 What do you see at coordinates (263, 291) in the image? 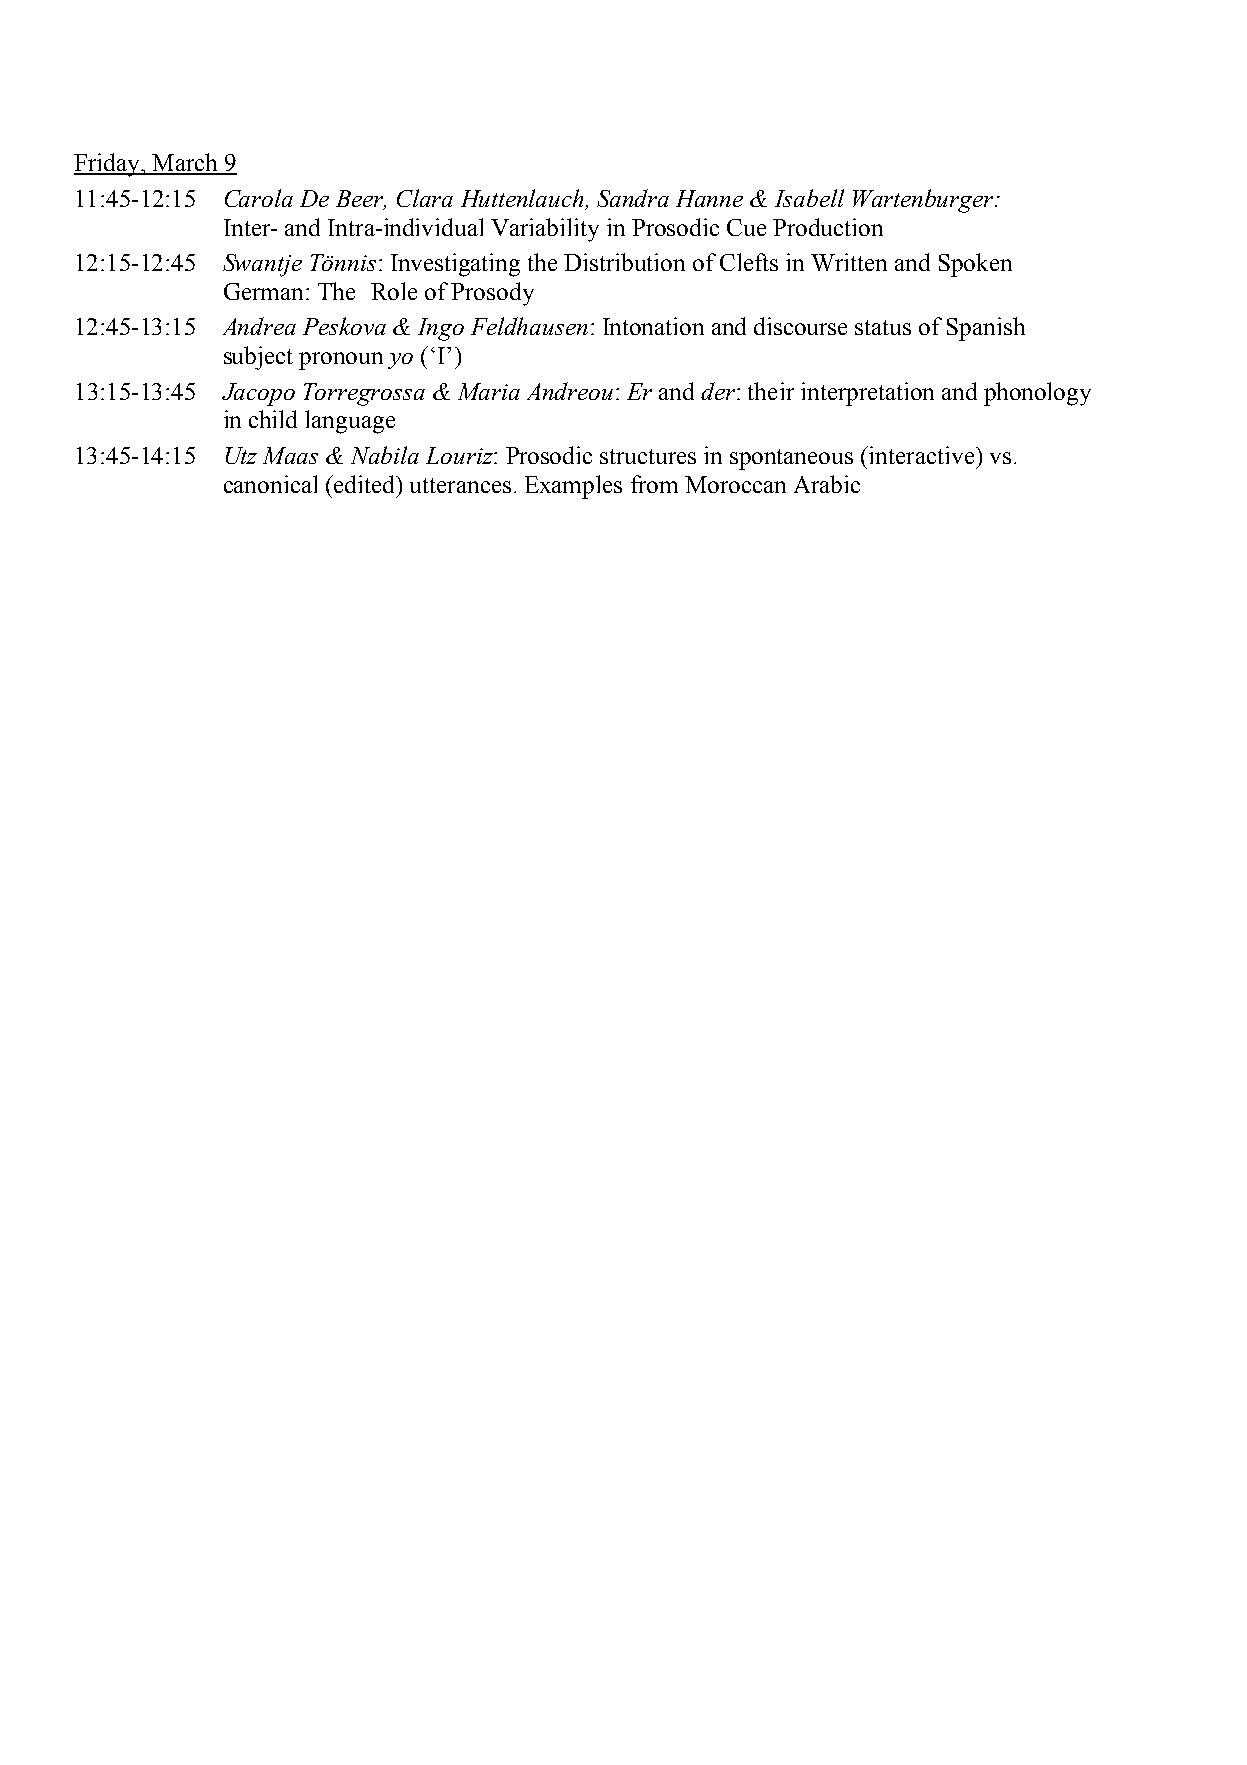
I see `German` at bounding box center [263, 291].
